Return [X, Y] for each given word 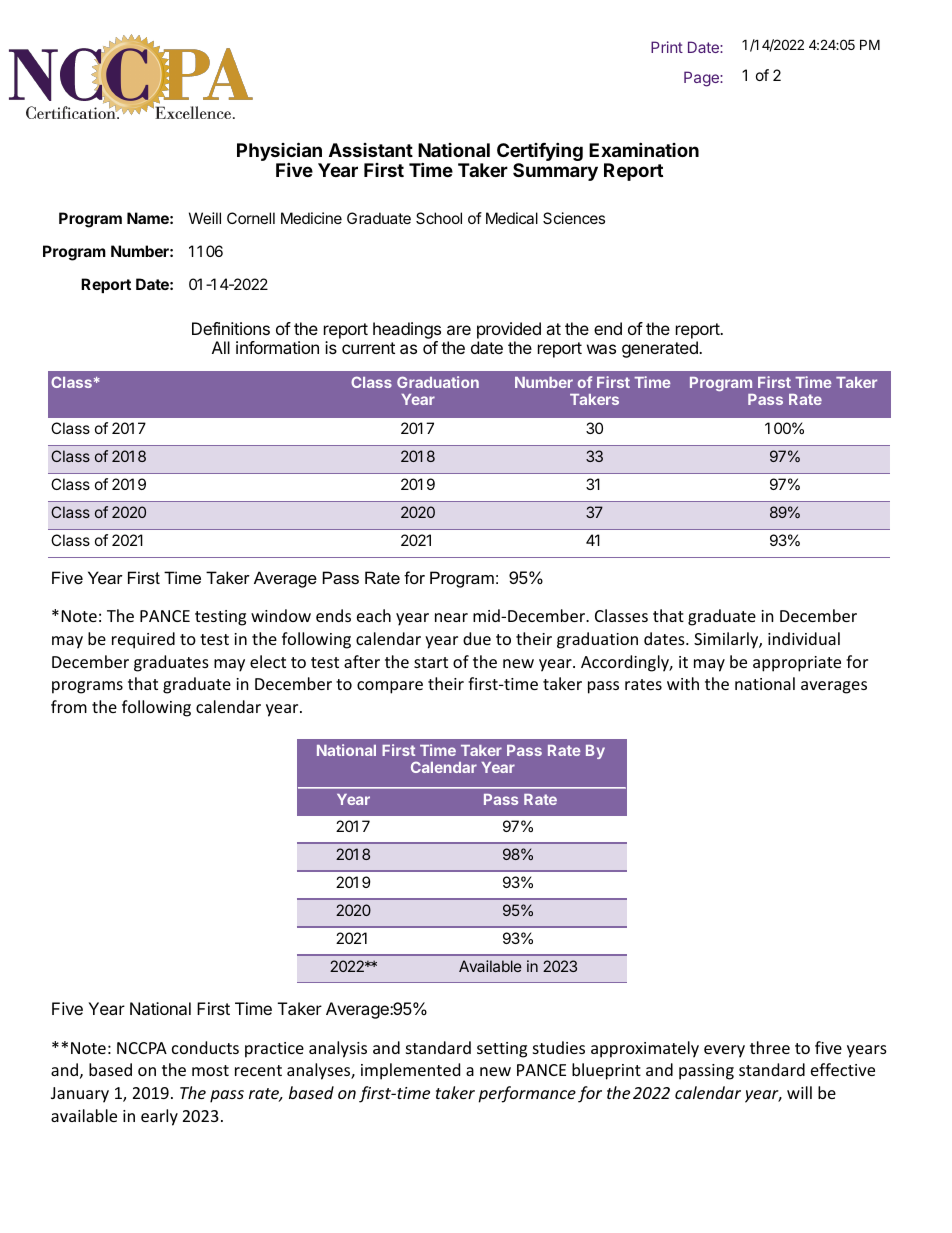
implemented [410, 1071]
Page [702, 79]
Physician [279, 152]
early [159, 1117]
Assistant [371, 150]
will [799, 1092]
